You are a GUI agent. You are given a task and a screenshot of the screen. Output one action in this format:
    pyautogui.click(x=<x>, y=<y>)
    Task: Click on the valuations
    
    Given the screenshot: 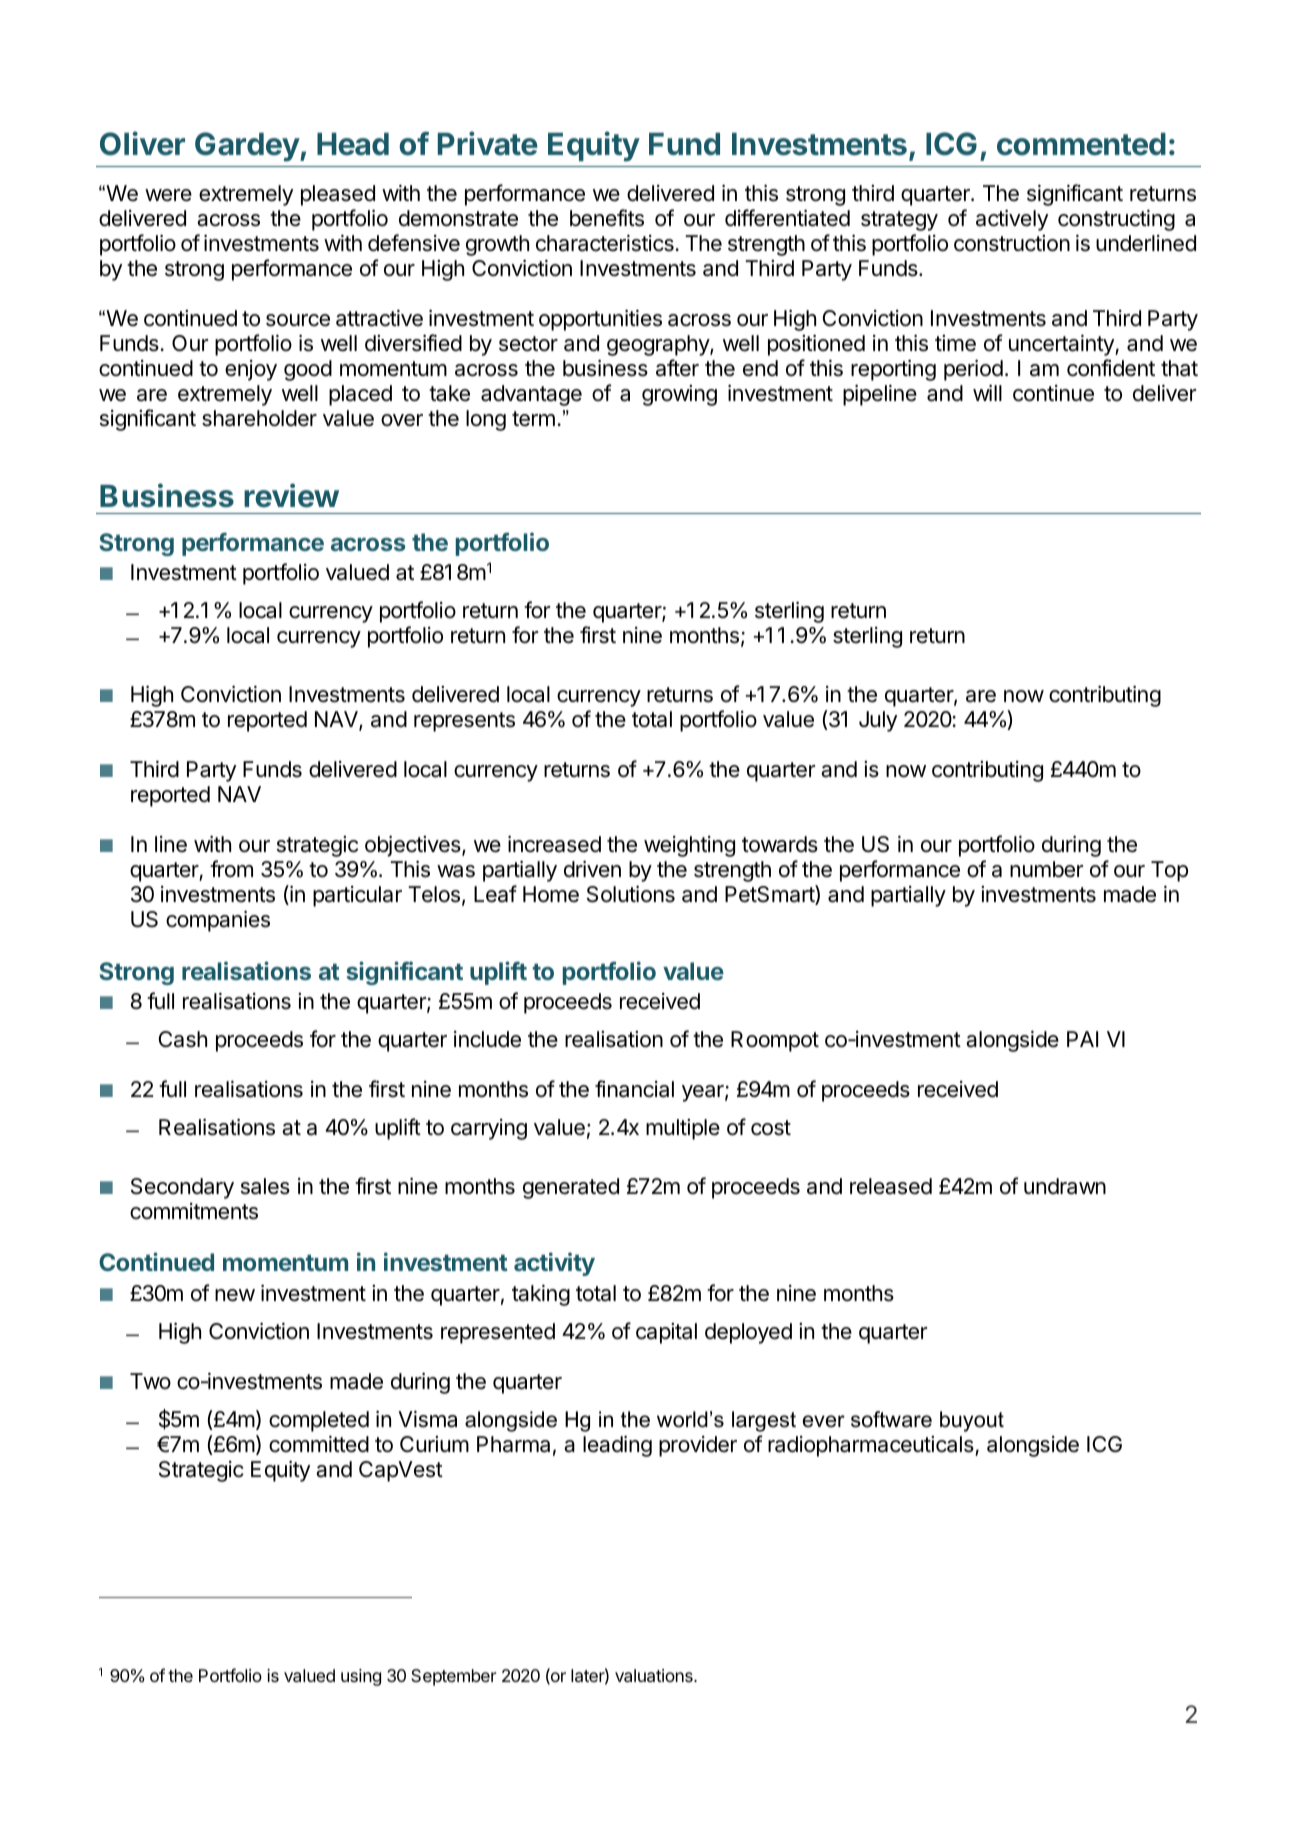 What is the action you would take?
    pyautogui.click(x=655, y=1676)
